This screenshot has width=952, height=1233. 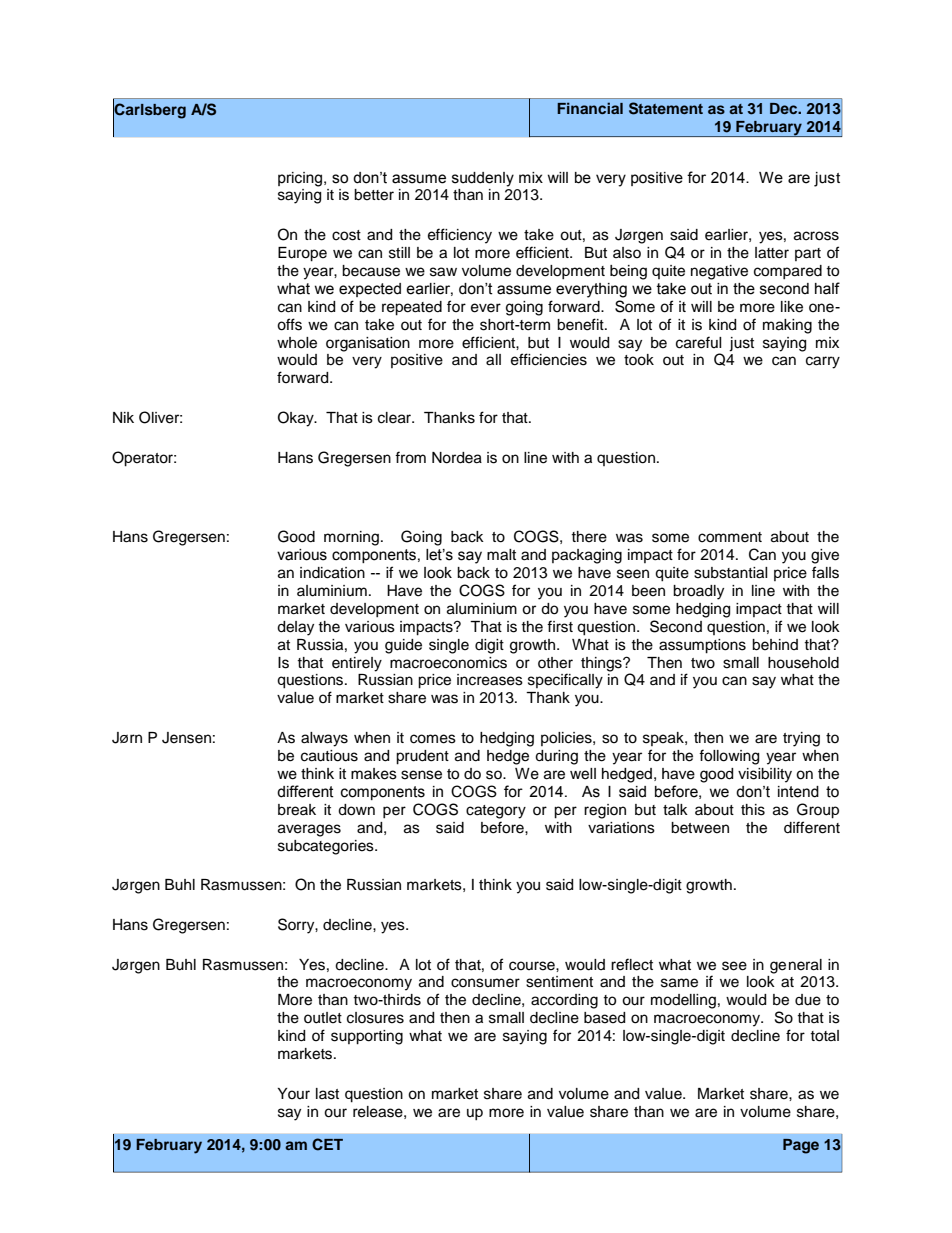 I want to click on indication, so click(x=332, y=573).
